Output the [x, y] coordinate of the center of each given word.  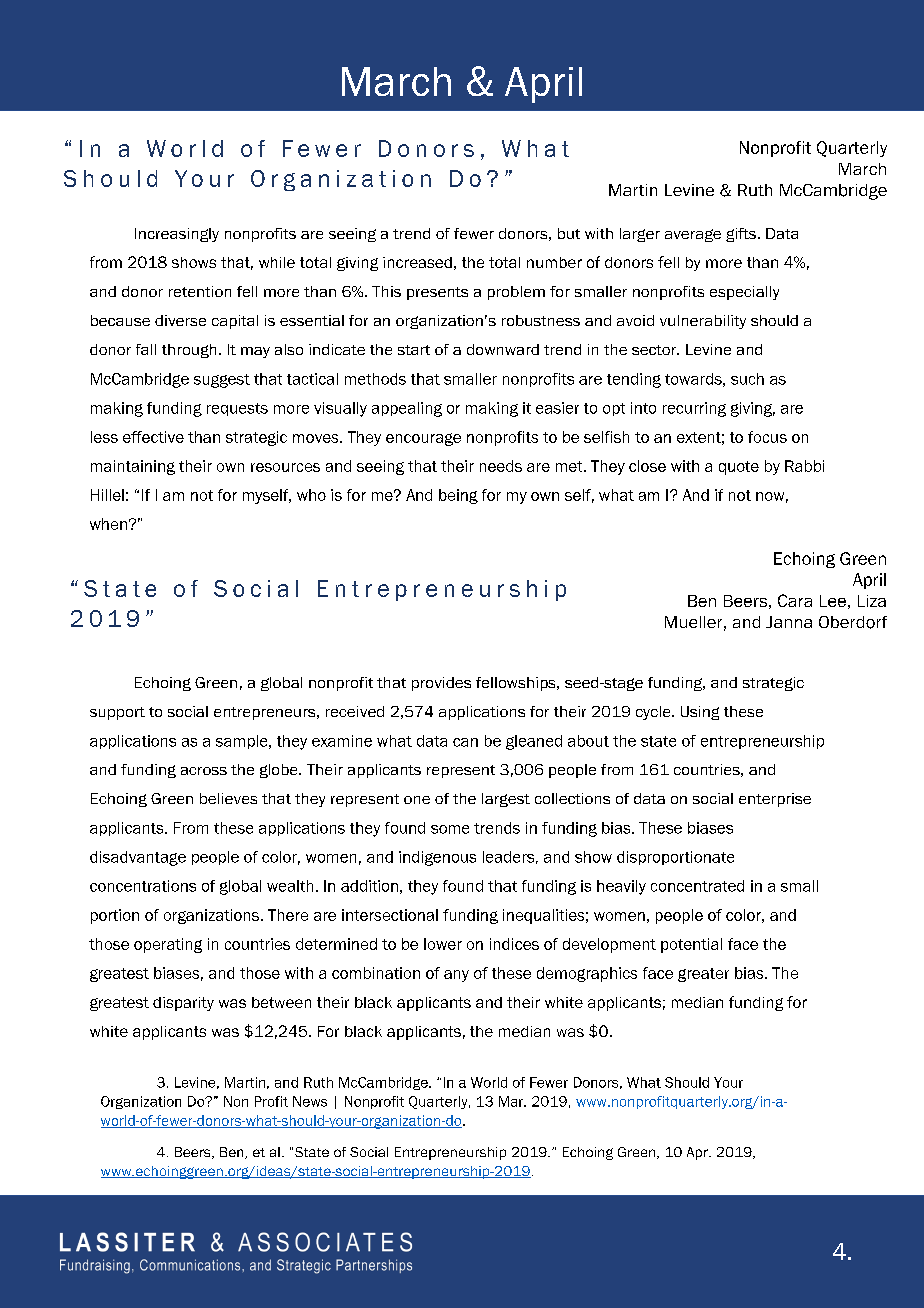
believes [228, 798]
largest [506, 800]
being [458, 496]
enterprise [775, 800]
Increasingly [177, 235]
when [108, 524]
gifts [741, 235]
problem [516, 293]
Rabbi [804, 466]
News [310, 1101]
